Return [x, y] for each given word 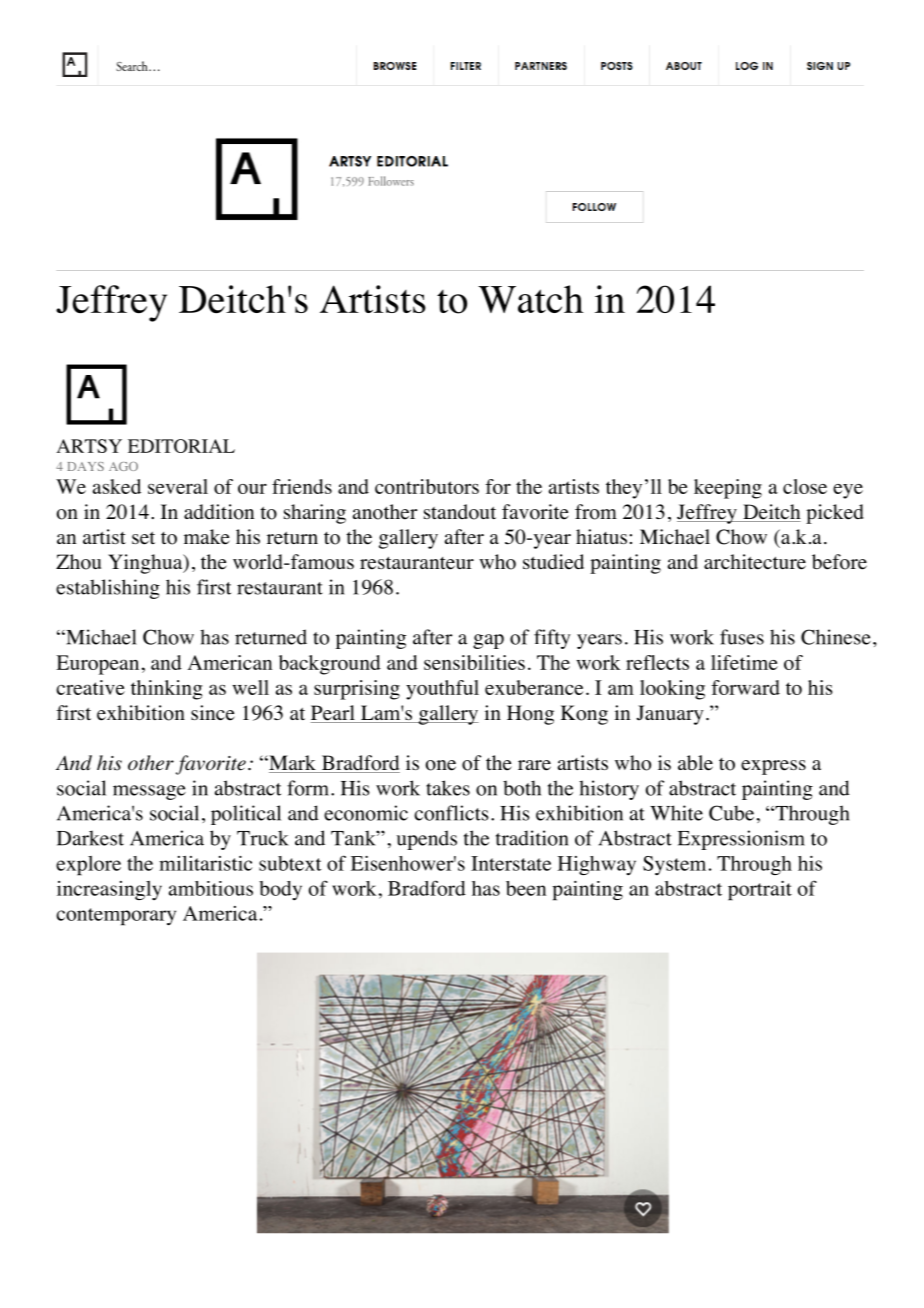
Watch [531, 299]
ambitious [211, 888]
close [805, 486]
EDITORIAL [181, 446]
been [526, 888]
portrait [760, 891]
